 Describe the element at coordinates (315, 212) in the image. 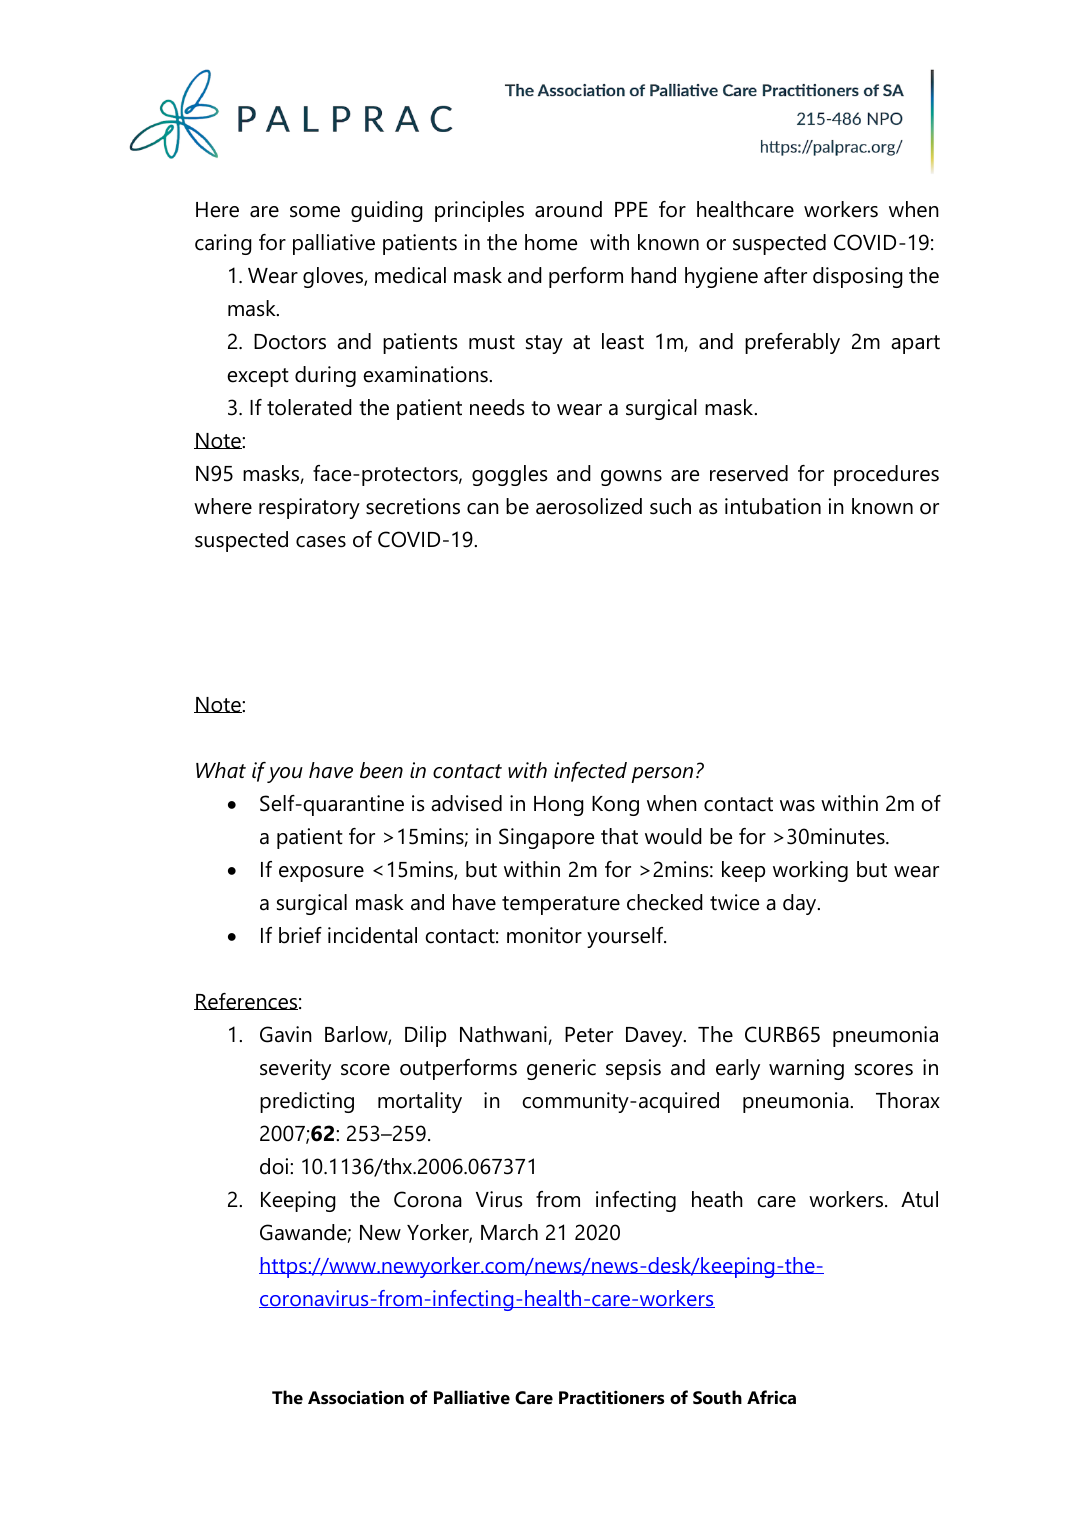

I see `some` at that location.
